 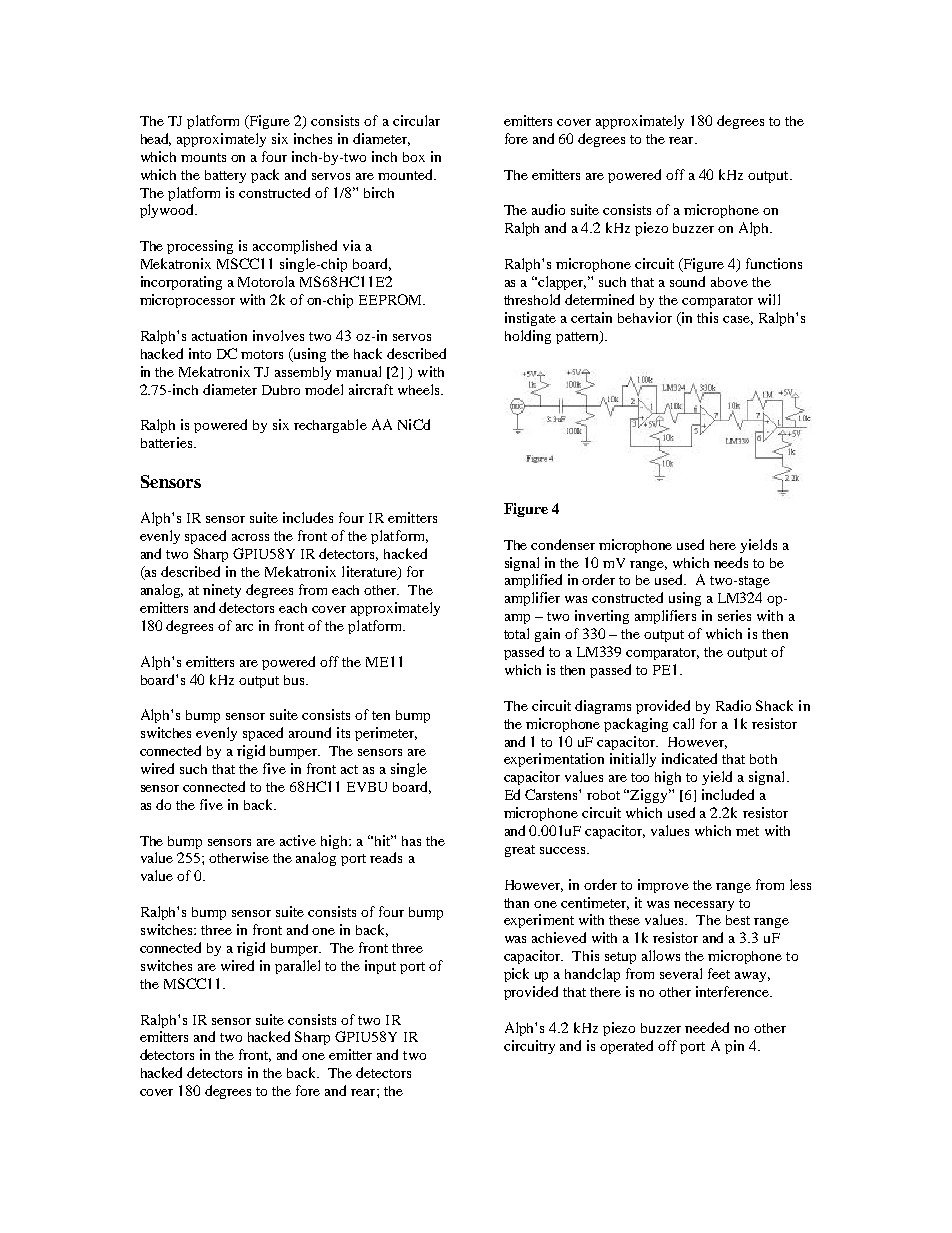 What do you see at coordinates (244, 627) in the screenshot?
I see `arc` at bounding box center [244, 627].
